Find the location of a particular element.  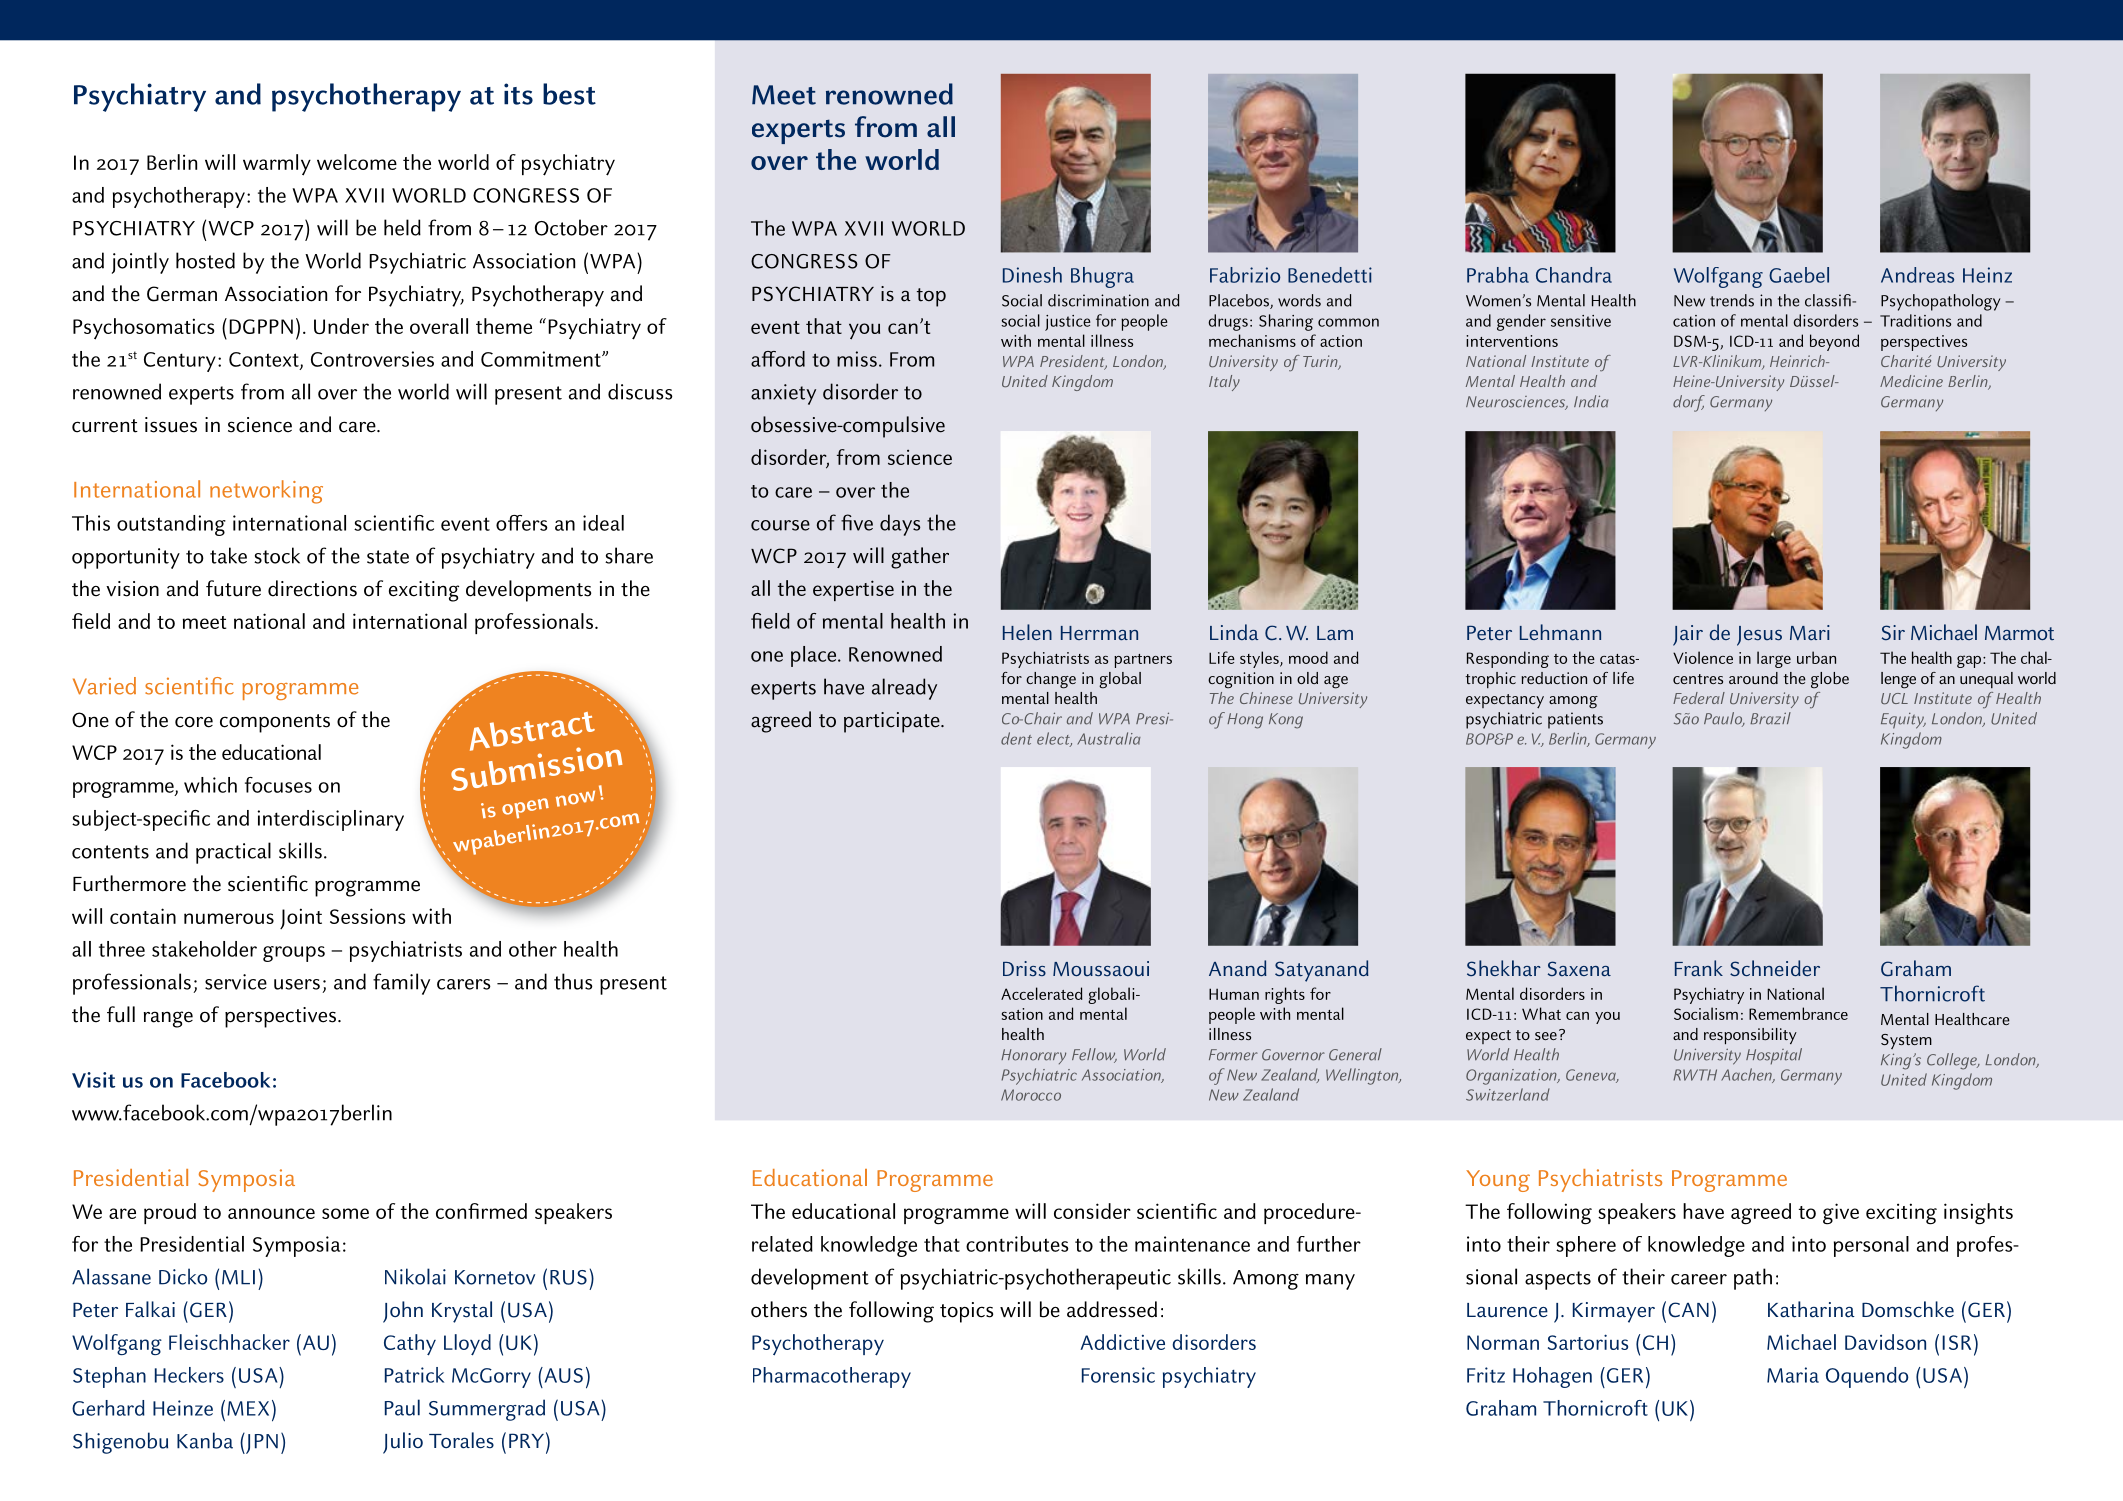

Australia is located at coordinates (1109, 738).
